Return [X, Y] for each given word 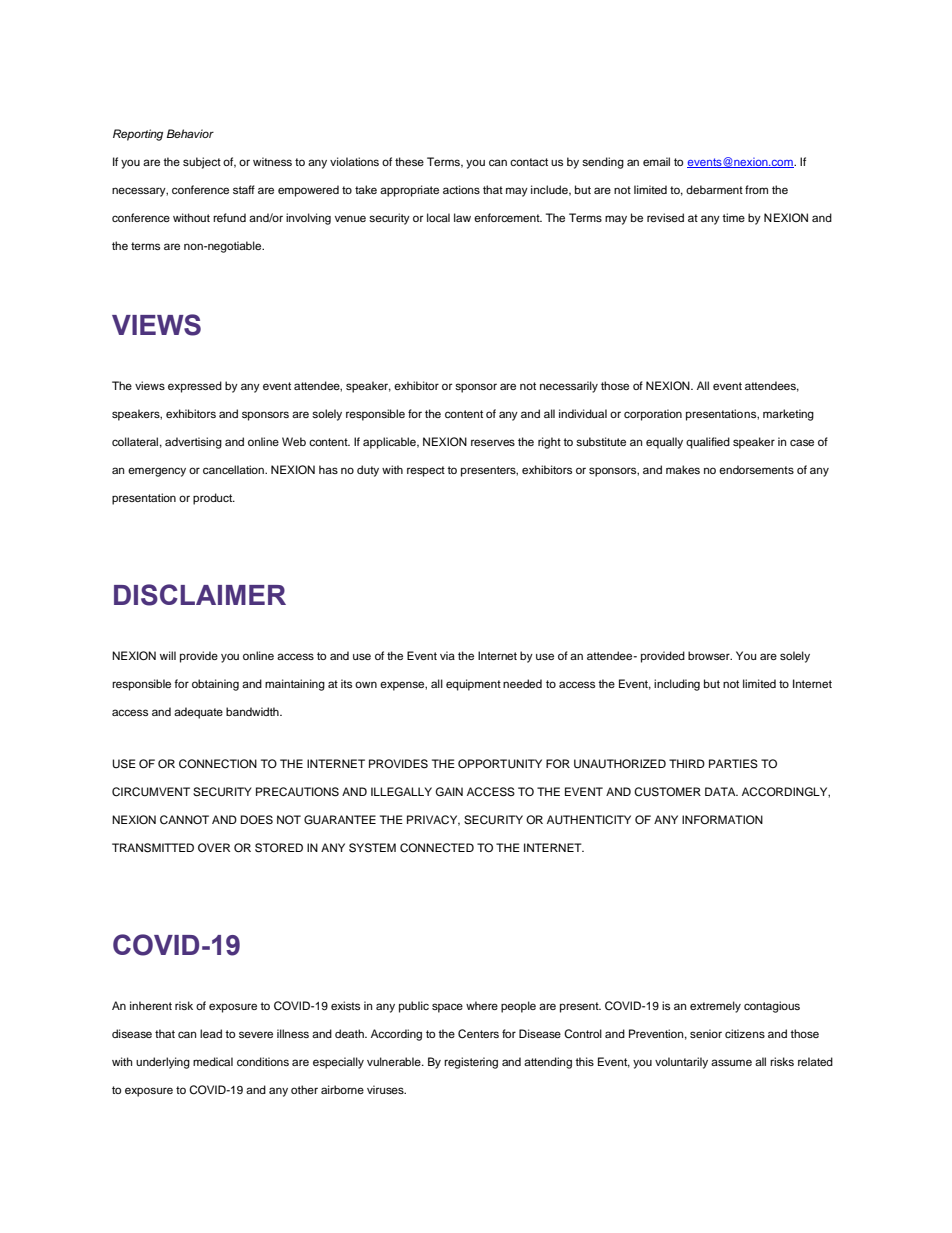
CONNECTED [437, 848]
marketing [788, 415]
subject [202, 163]
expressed [195, 387]
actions [461, 189]
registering [471, 1063]
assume [731, 1062]
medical [213, 1061]
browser [710, 655]
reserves [493, 442]
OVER [214, 847]
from [756, 189]
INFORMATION [722, 819]
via [447, 655]
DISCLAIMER [200, 595]
